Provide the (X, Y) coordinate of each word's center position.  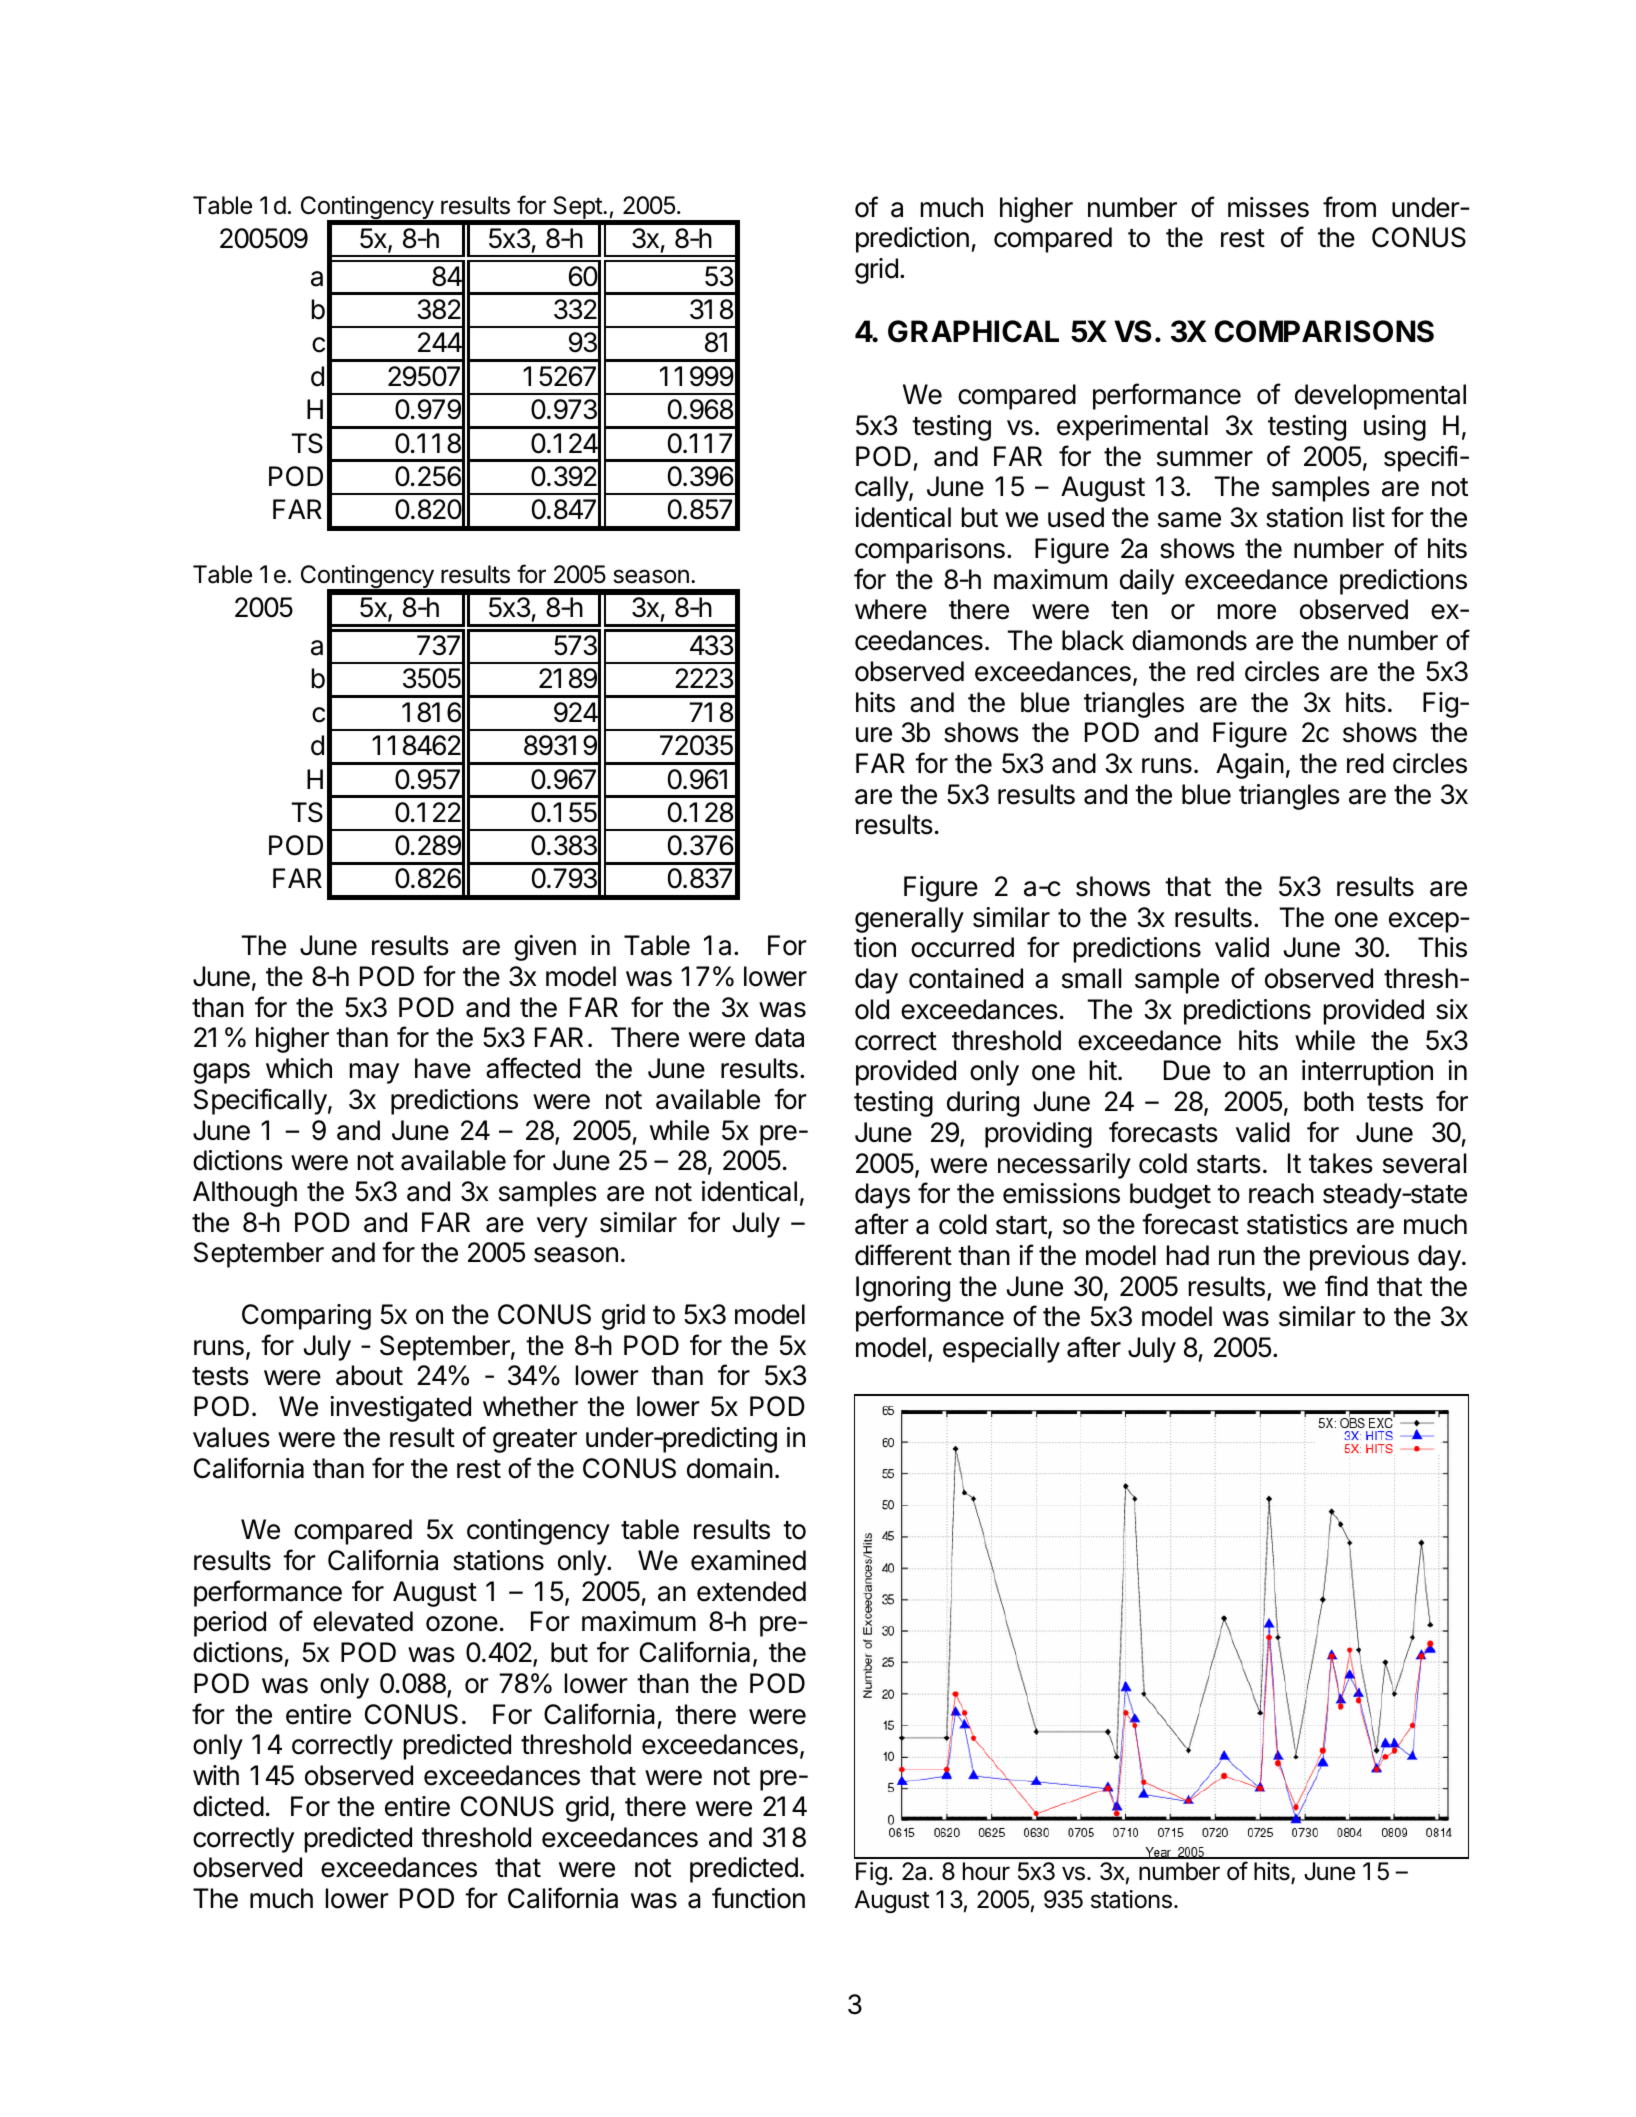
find (1346, 1286)
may (374, 1073)
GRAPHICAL (973, 331)
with (216, 1775)
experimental (1132, 428)
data (779, 1037)
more (1247, 612)
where (891, 609)
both (1329, 1101)
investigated (400, 1409)
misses (1268, 207)
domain (730, 1468)
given (545, 948)
